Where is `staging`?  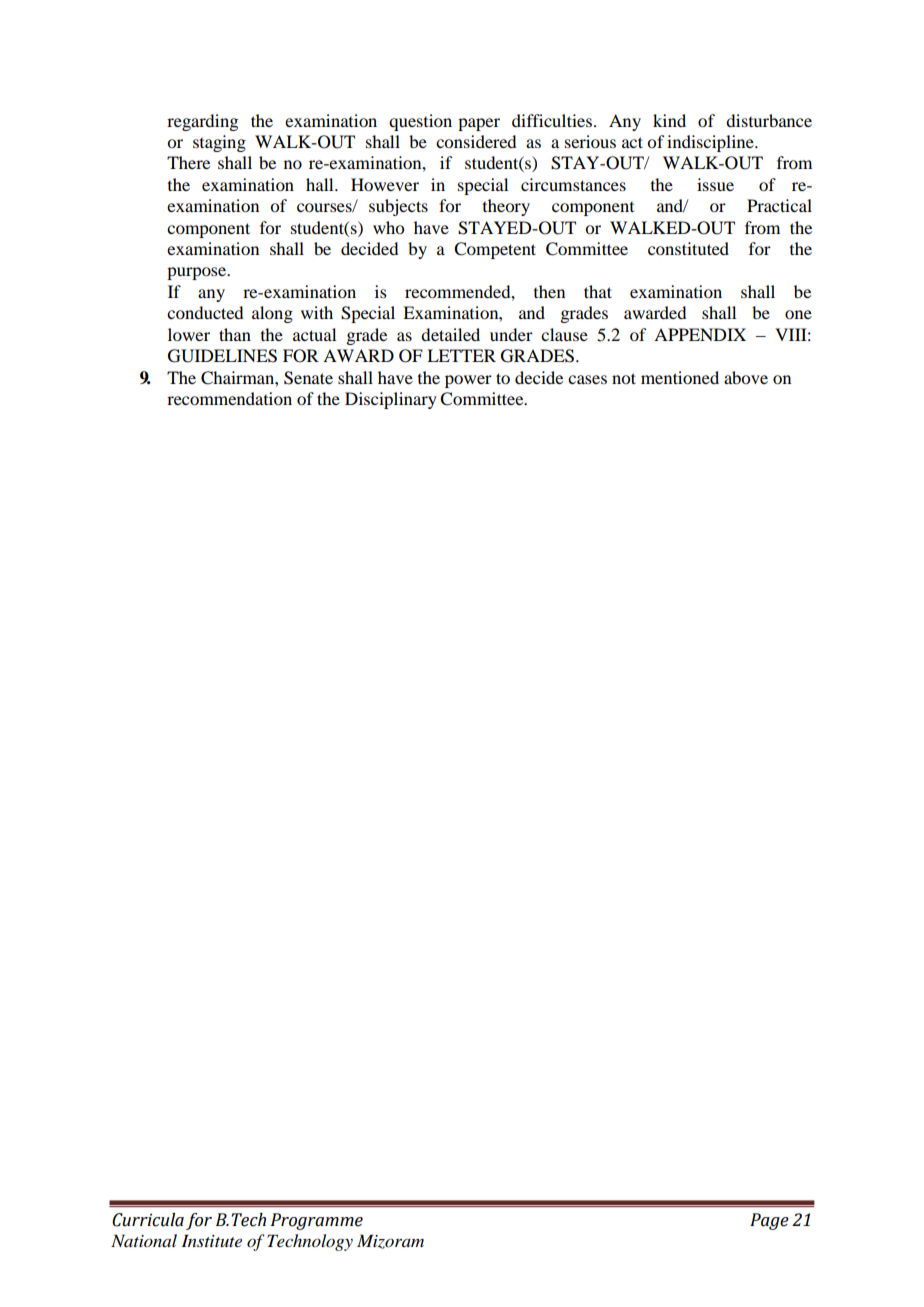 staging is located at coordinates (219, 143).
